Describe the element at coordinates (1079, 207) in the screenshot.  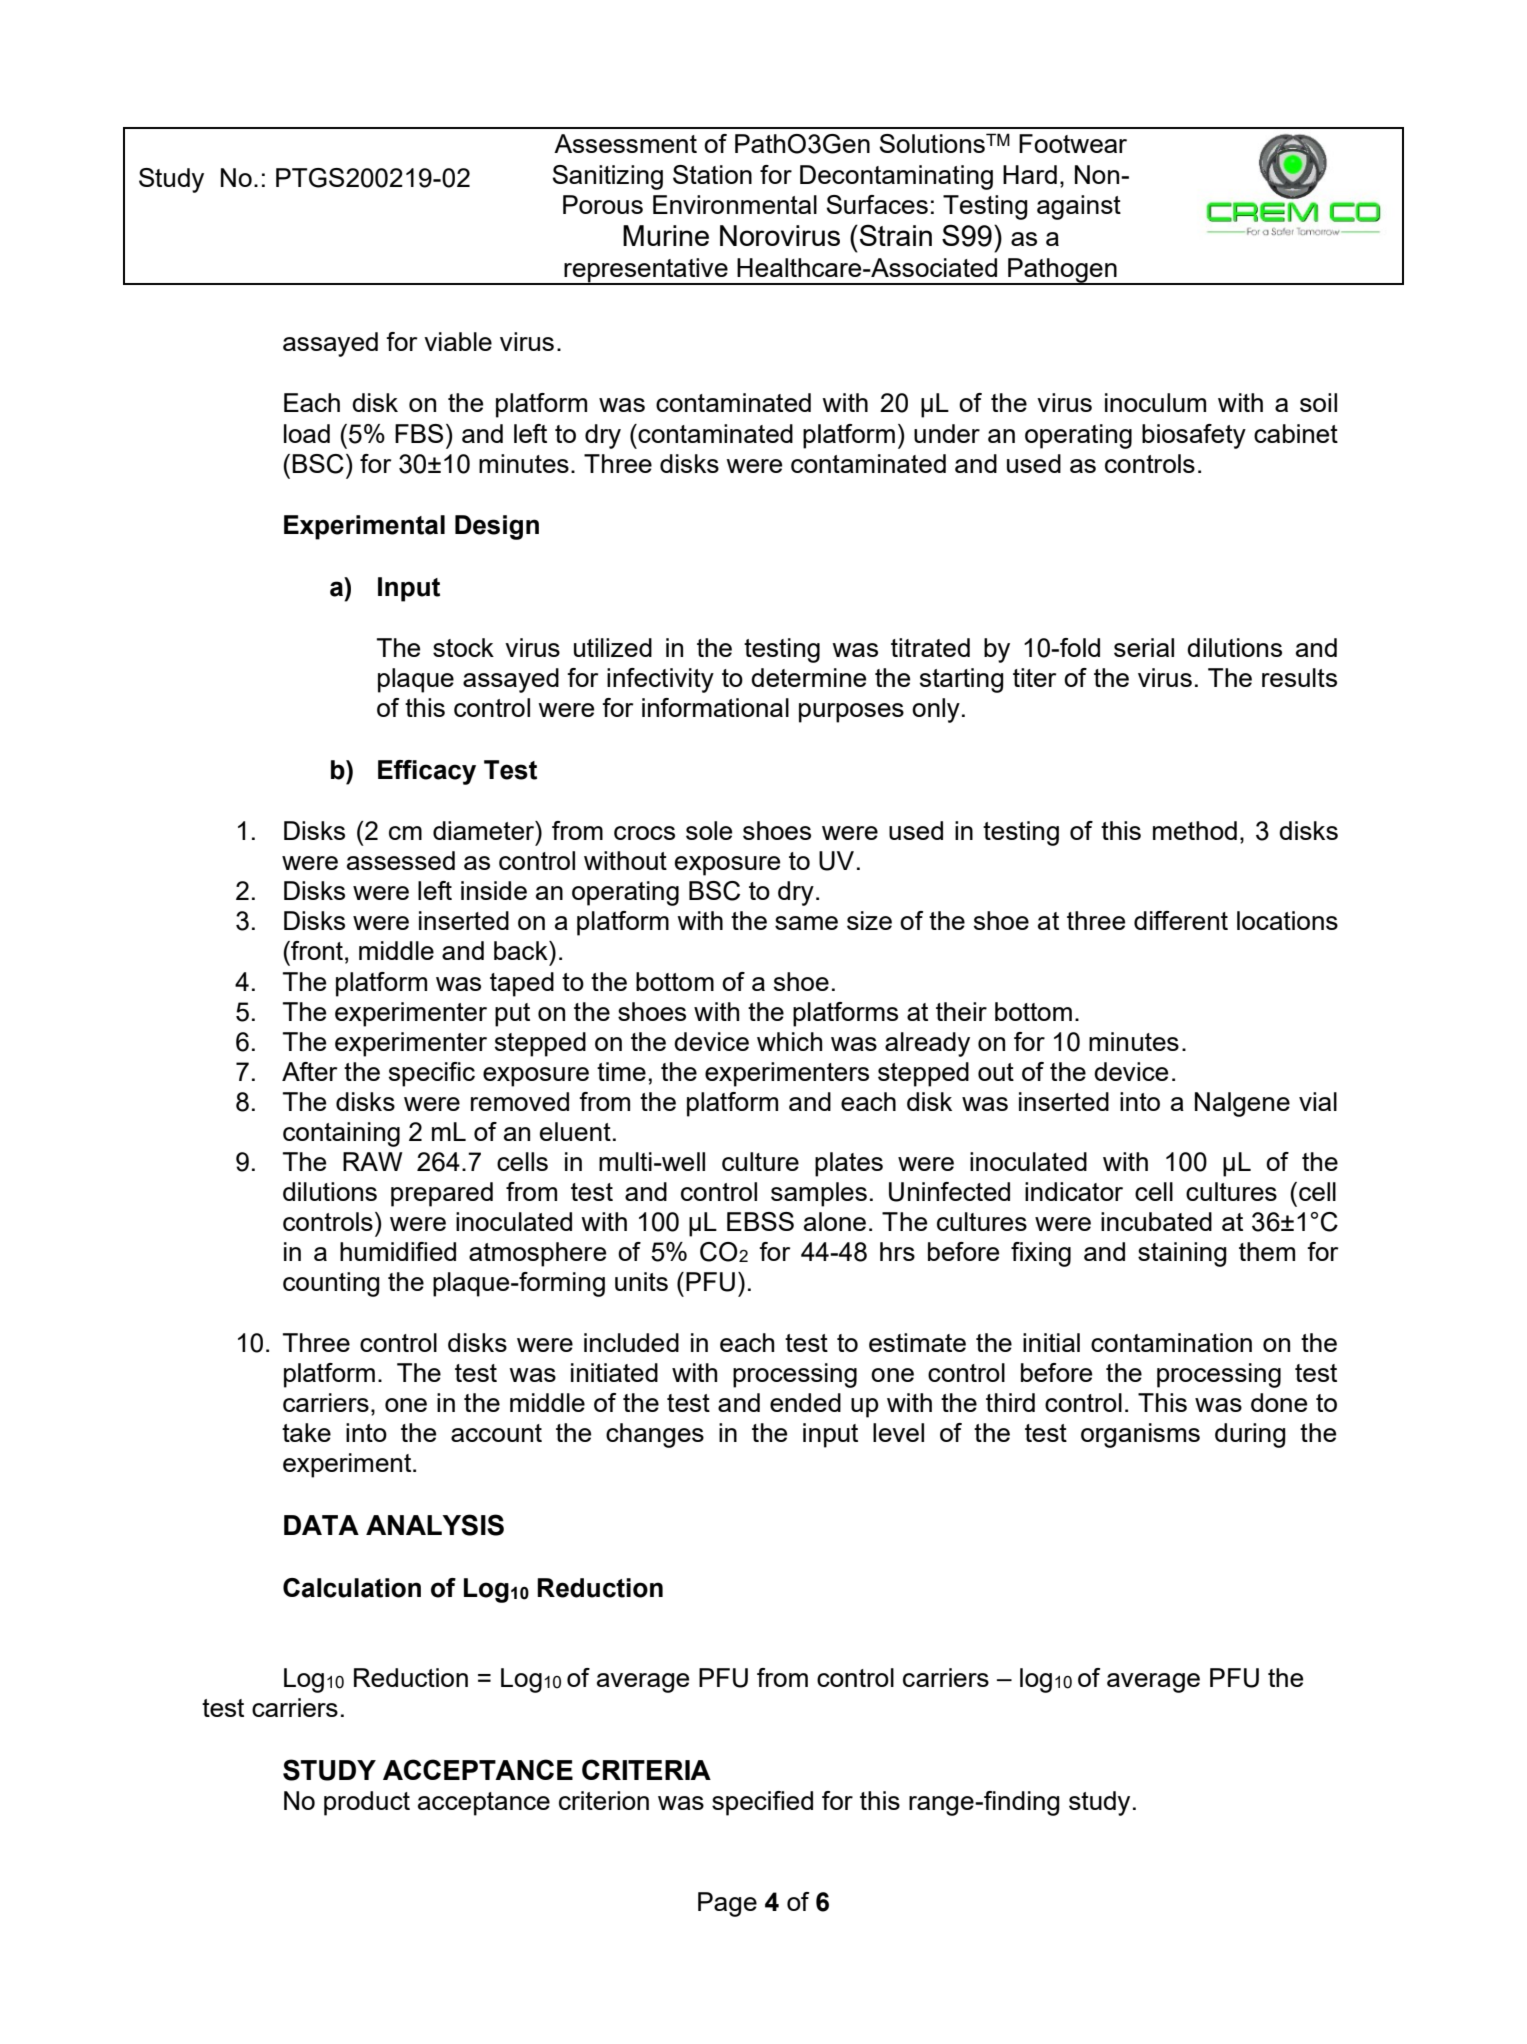
I see `against` at that location.
